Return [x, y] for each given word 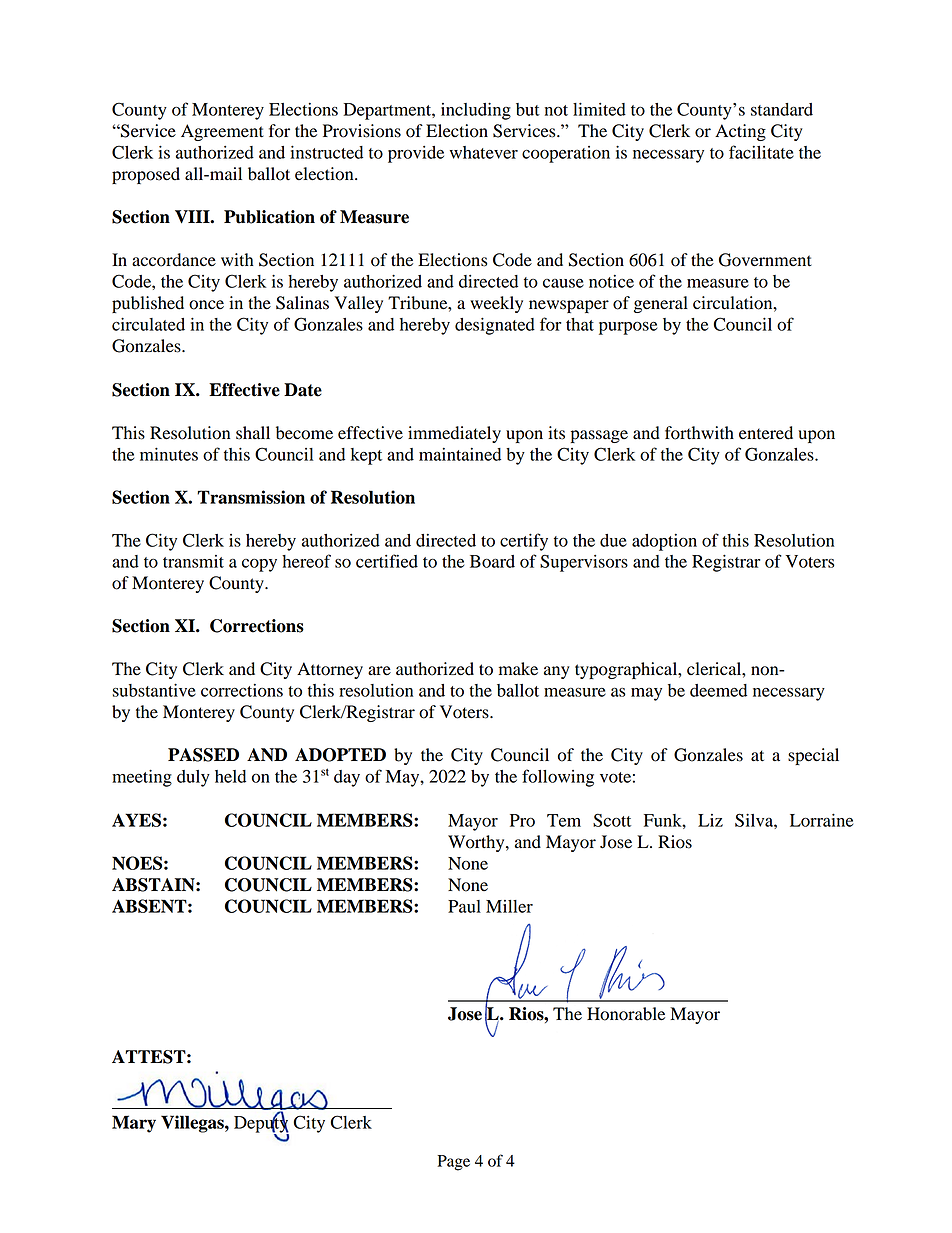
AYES [136, 820]
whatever [484, 152]
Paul [464, 906]
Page [453, 1163]
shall [253, 433]
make [518, 669]
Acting [740, 132]
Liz [710, 820]
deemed [718, 690]
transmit [193, 561]
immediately [454, 434]
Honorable [626, 1014]
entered [766, 433]
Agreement [222, 132]
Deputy [261, 1124]
